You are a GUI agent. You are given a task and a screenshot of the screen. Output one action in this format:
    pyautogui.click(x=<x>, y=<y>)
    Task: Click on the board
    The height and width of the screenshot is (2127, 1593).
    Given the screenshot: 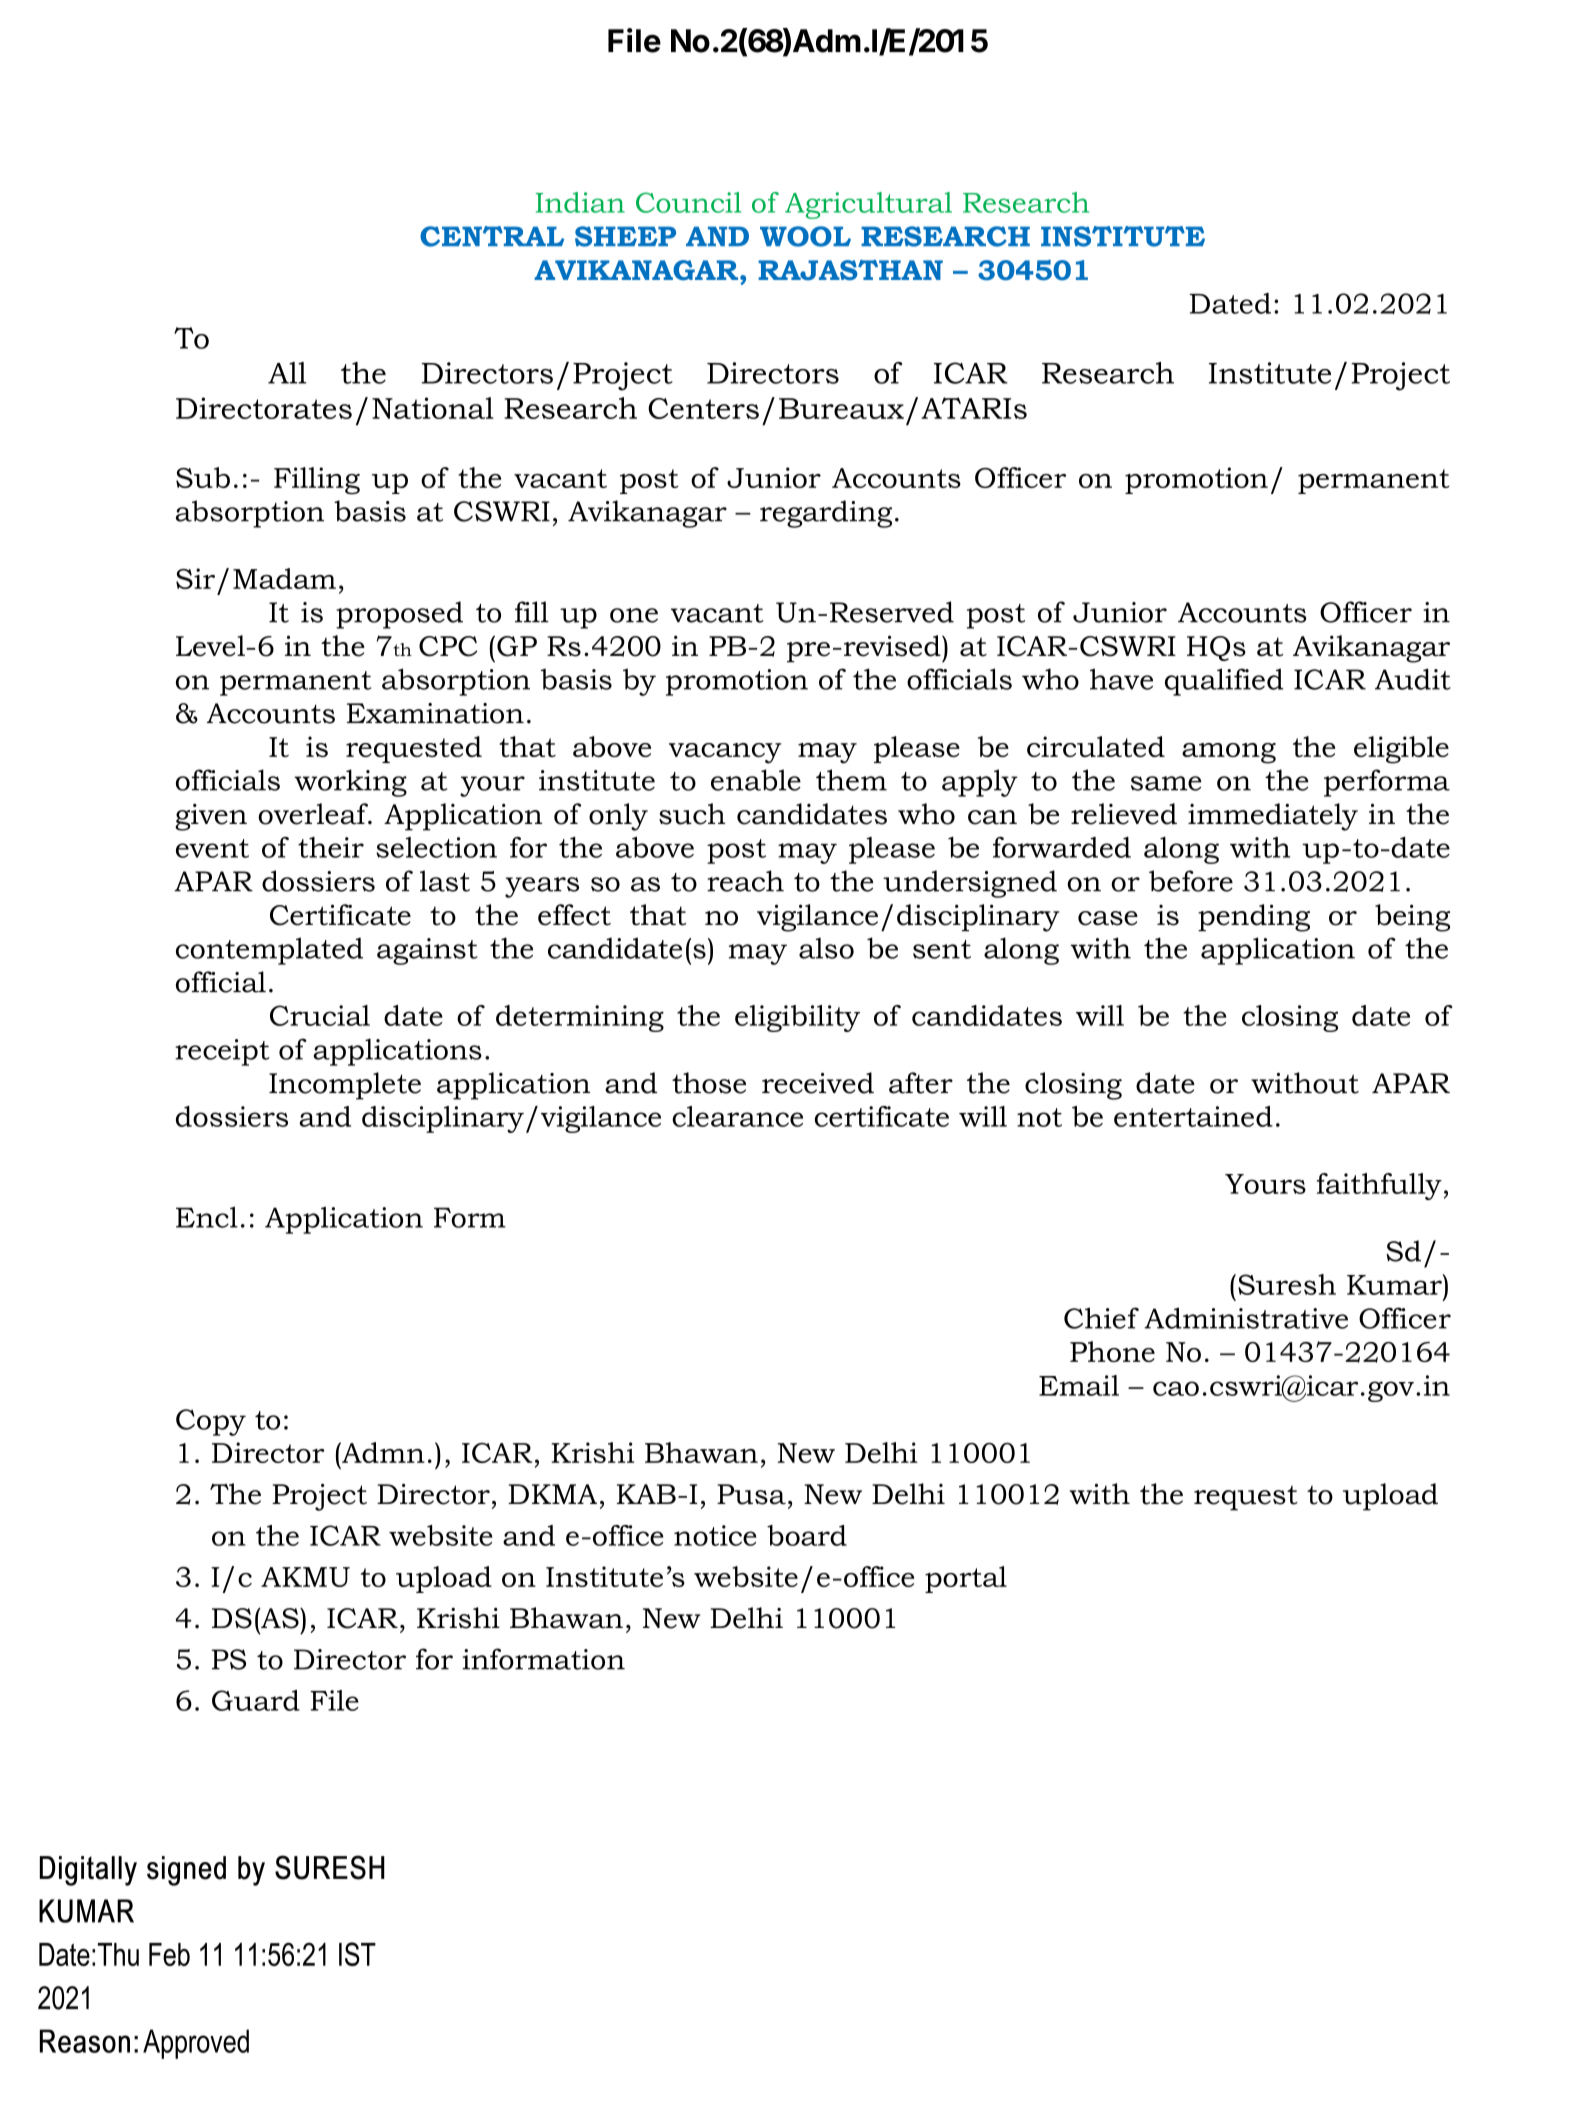 What is the action you would take?
    pyautogui.click(x=807, y=1535)
